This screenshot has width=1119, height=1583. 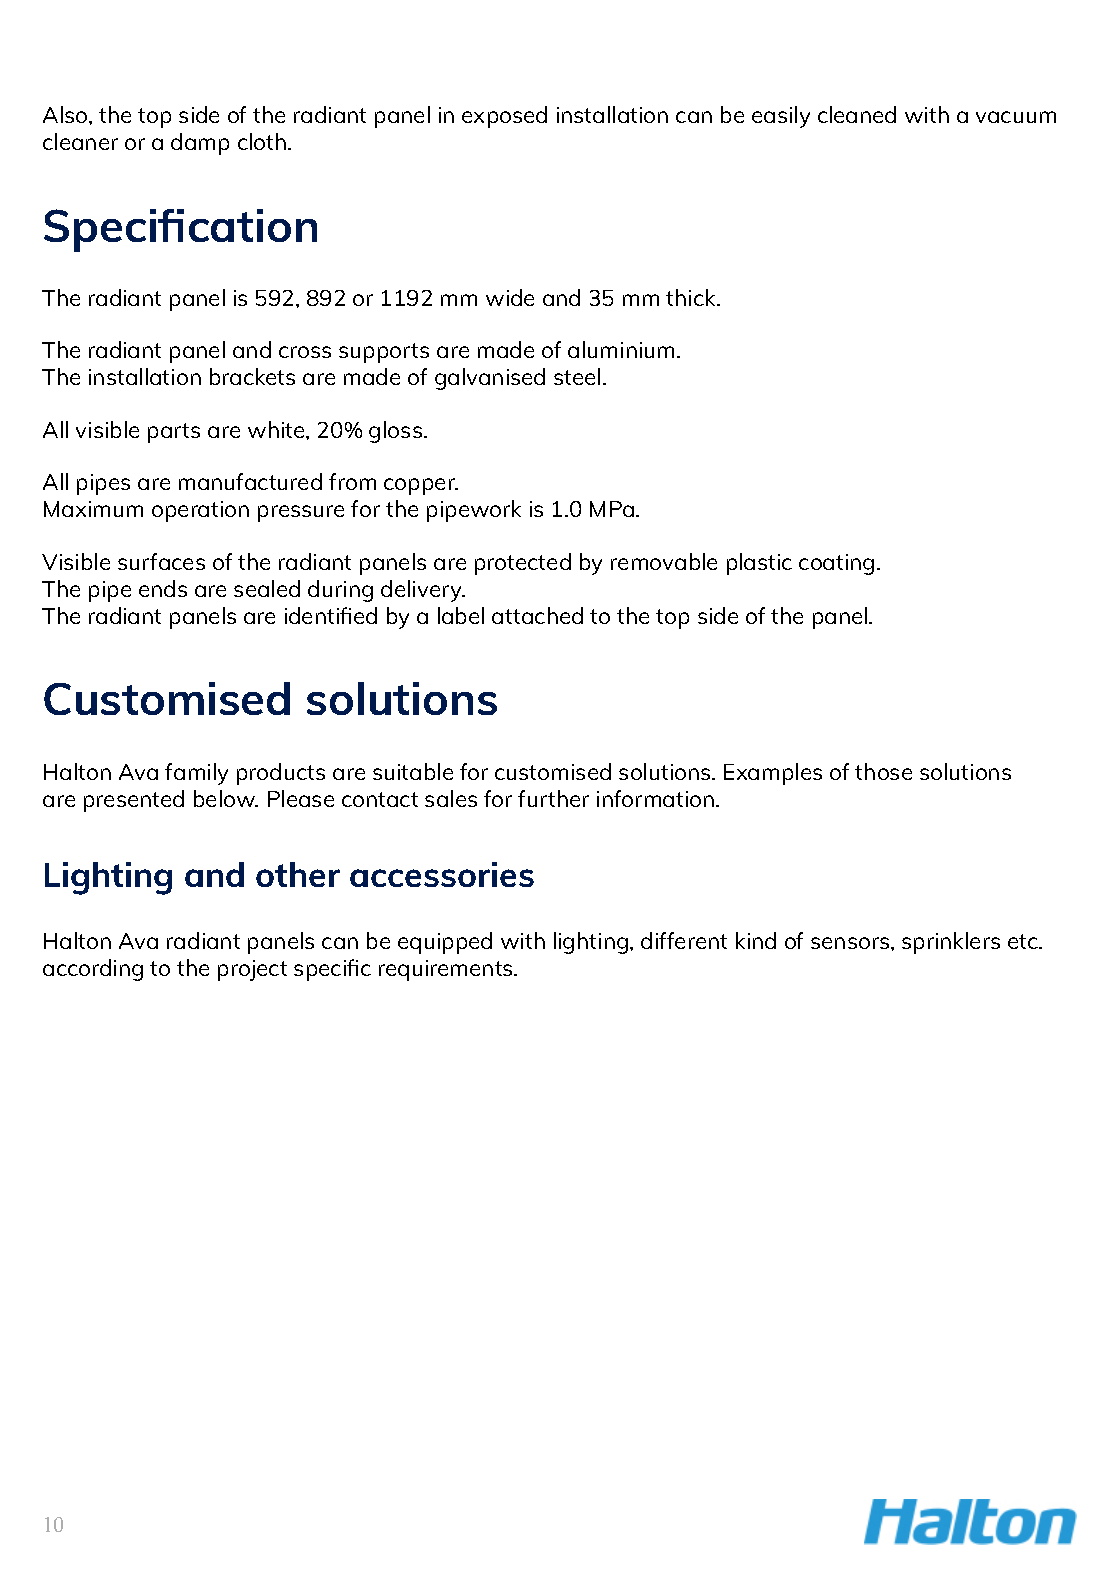 I want to click on equipped, so click(x=445, y=943).
